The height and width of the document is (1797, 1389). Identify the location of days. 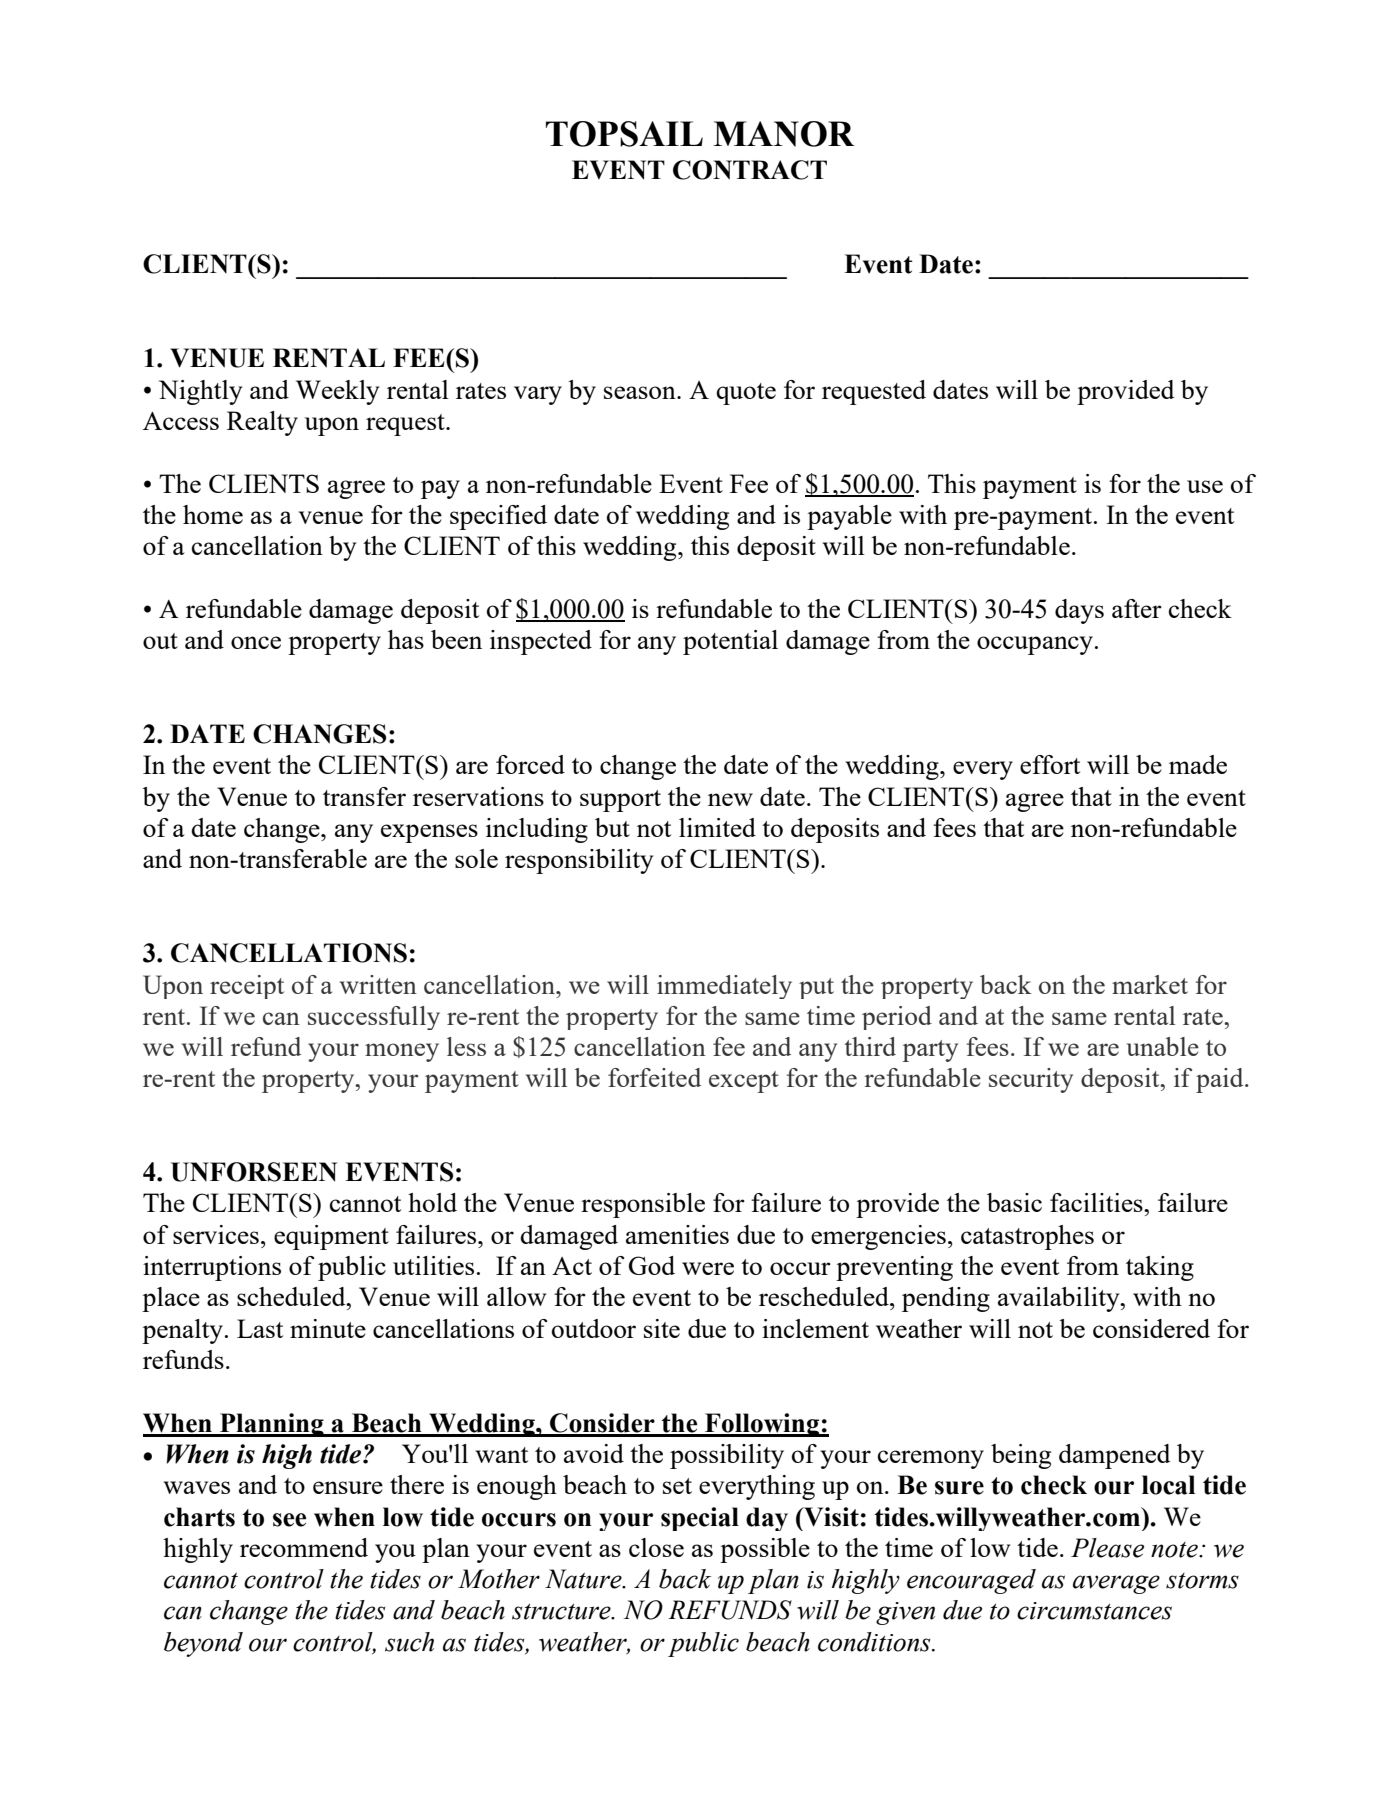
(1079, 611).
